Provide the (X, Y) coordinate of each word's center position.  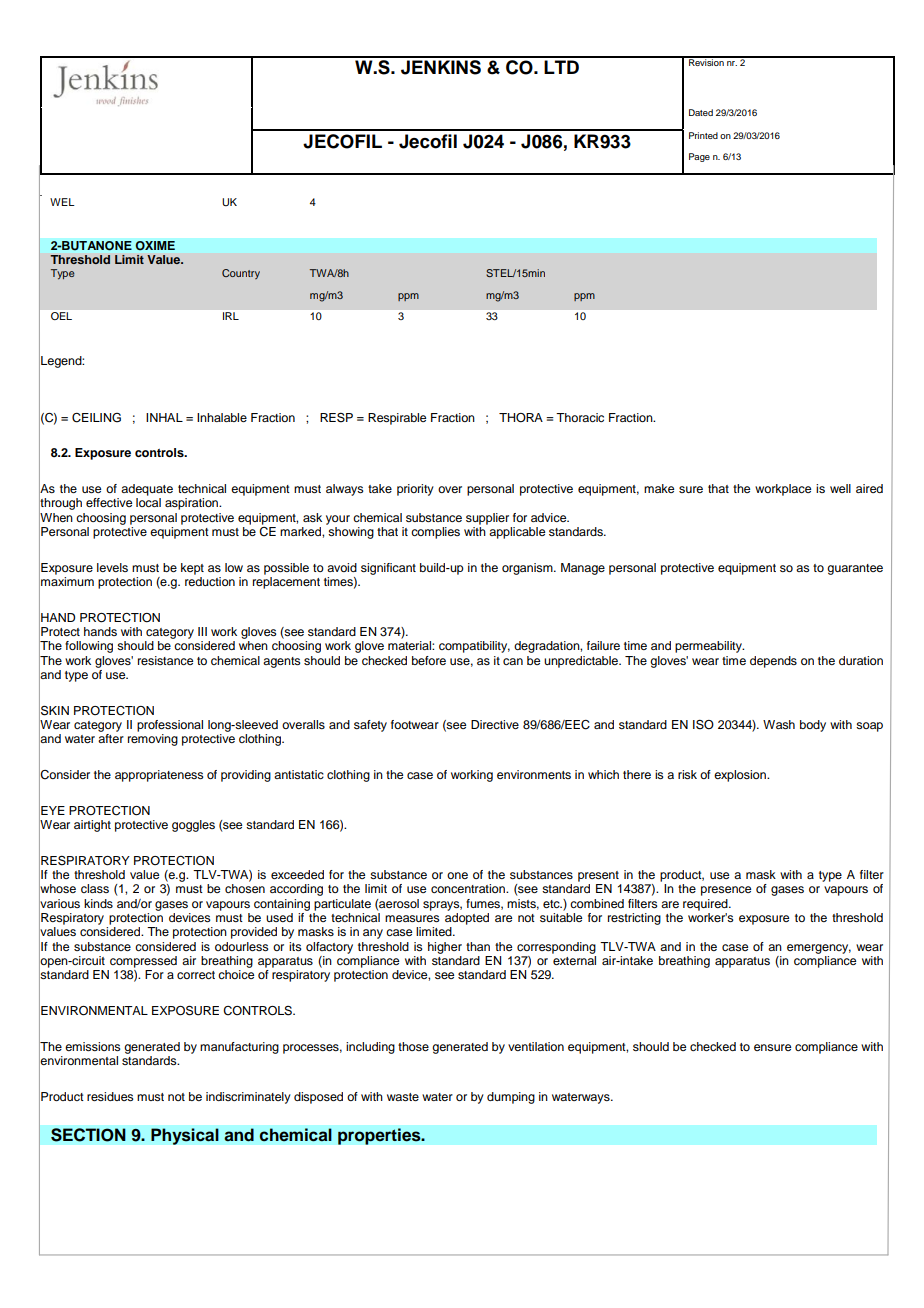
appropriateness (159, 776)
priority (415, 490)
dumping (511, 1098)
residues (110, 1096)
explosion (741, 776)
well (840, 488)
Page (699, 157)
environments (534, 774)
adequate (147, 490)
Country (241, 274)
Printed (703, 135)
